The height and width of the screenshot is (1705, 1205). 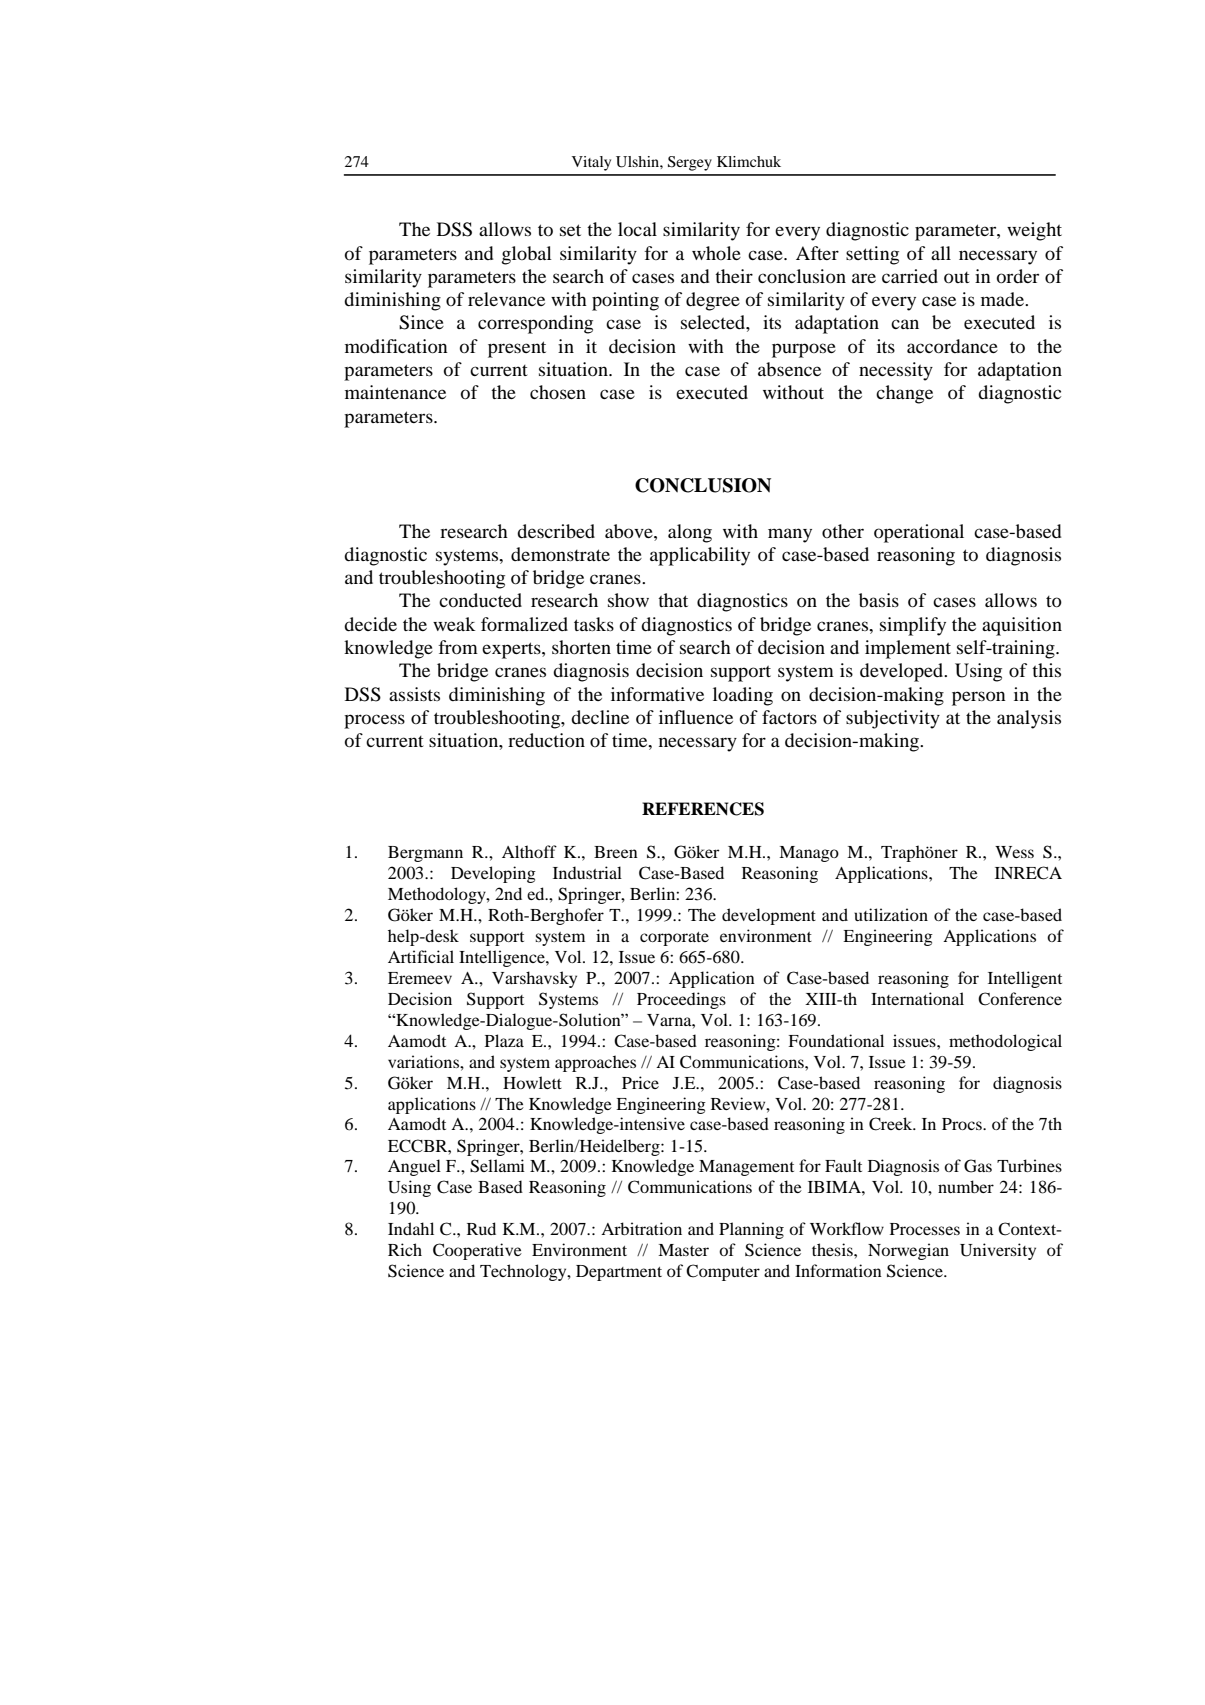 I want to click on weight, so click(x=1034, y=231).
